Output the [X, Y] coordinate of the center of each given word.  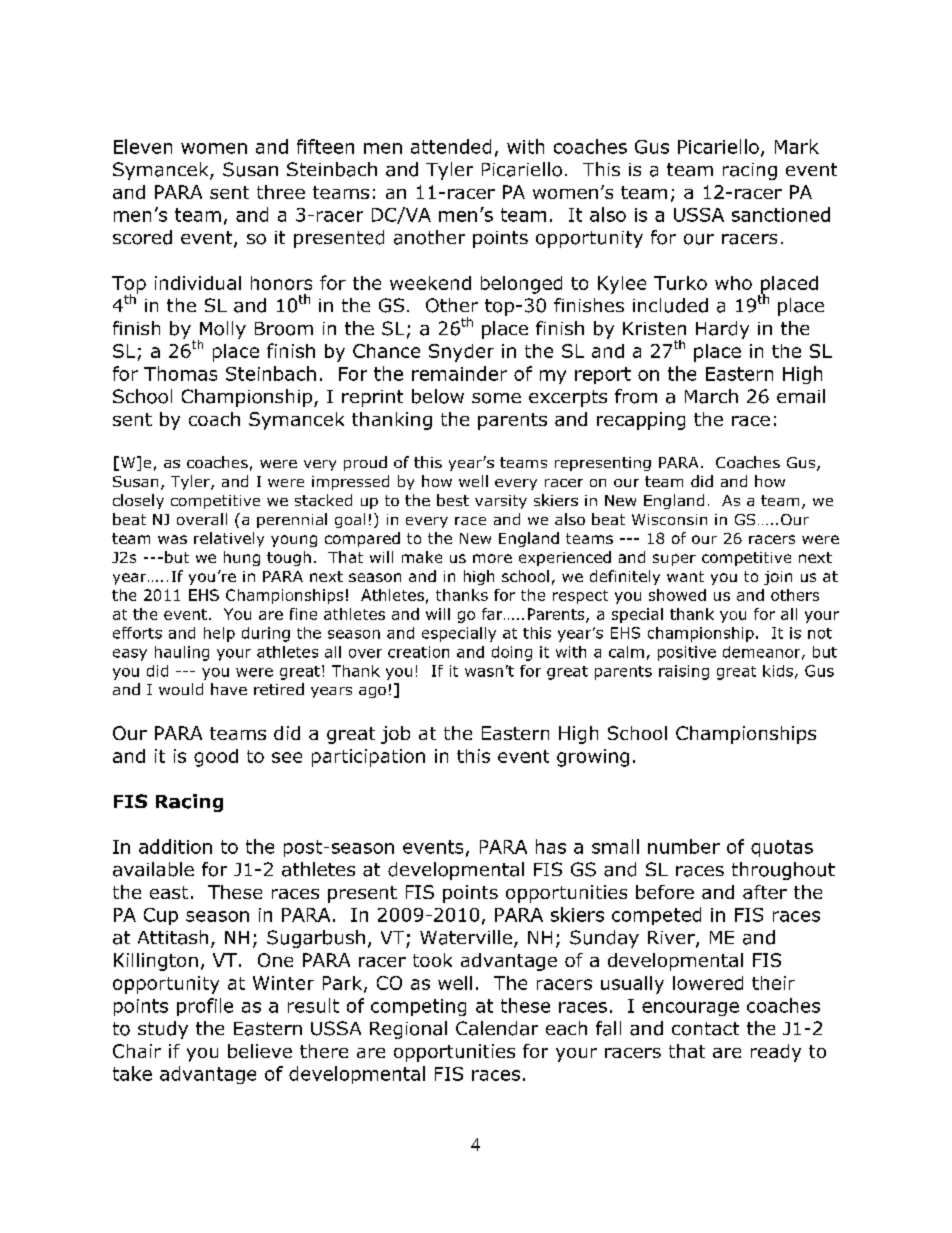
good [216, 758]
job [395, 735]
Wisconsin [669, 519]
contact [705, 1029]
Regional [408, 1030]
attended [451, 146]
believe [260, 1051]
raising [684, 672]
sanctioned [781, 214]
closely [138, 501]
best [453, 500]
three [281, 192]
